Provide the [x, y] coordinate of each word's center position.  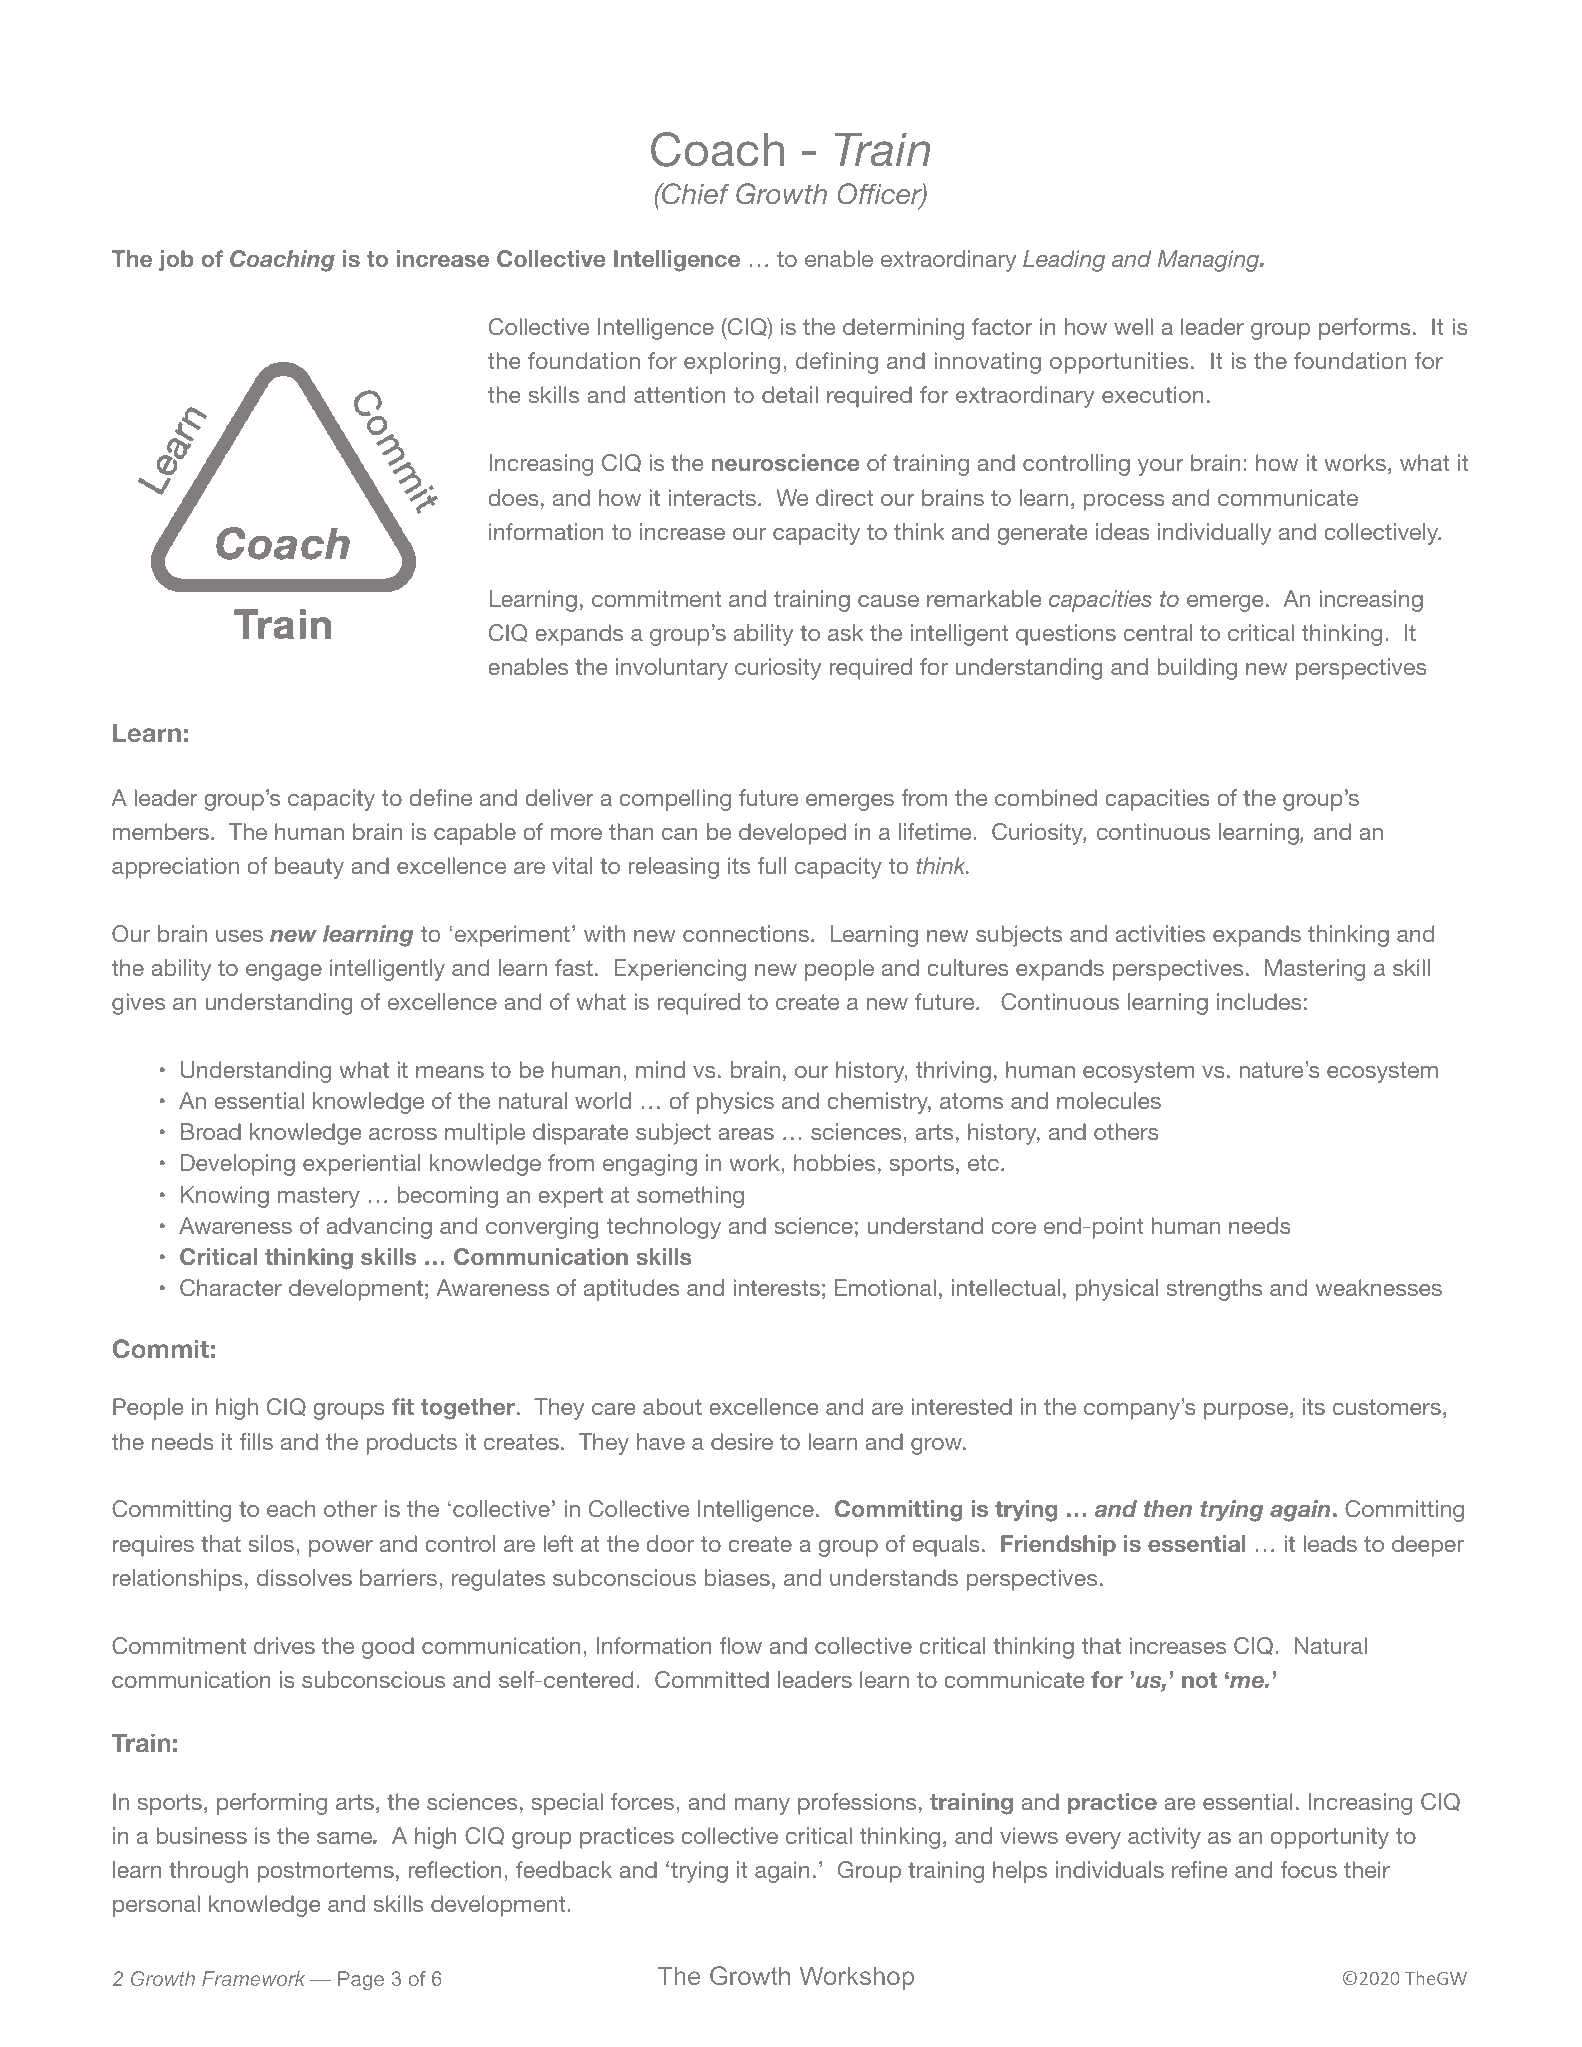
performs [1365, 329]
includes [1259, 1001]
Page [361, 1980]
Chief [695, 194]
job [176, 260]
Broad [211, 1131]
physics [735, 1103]
